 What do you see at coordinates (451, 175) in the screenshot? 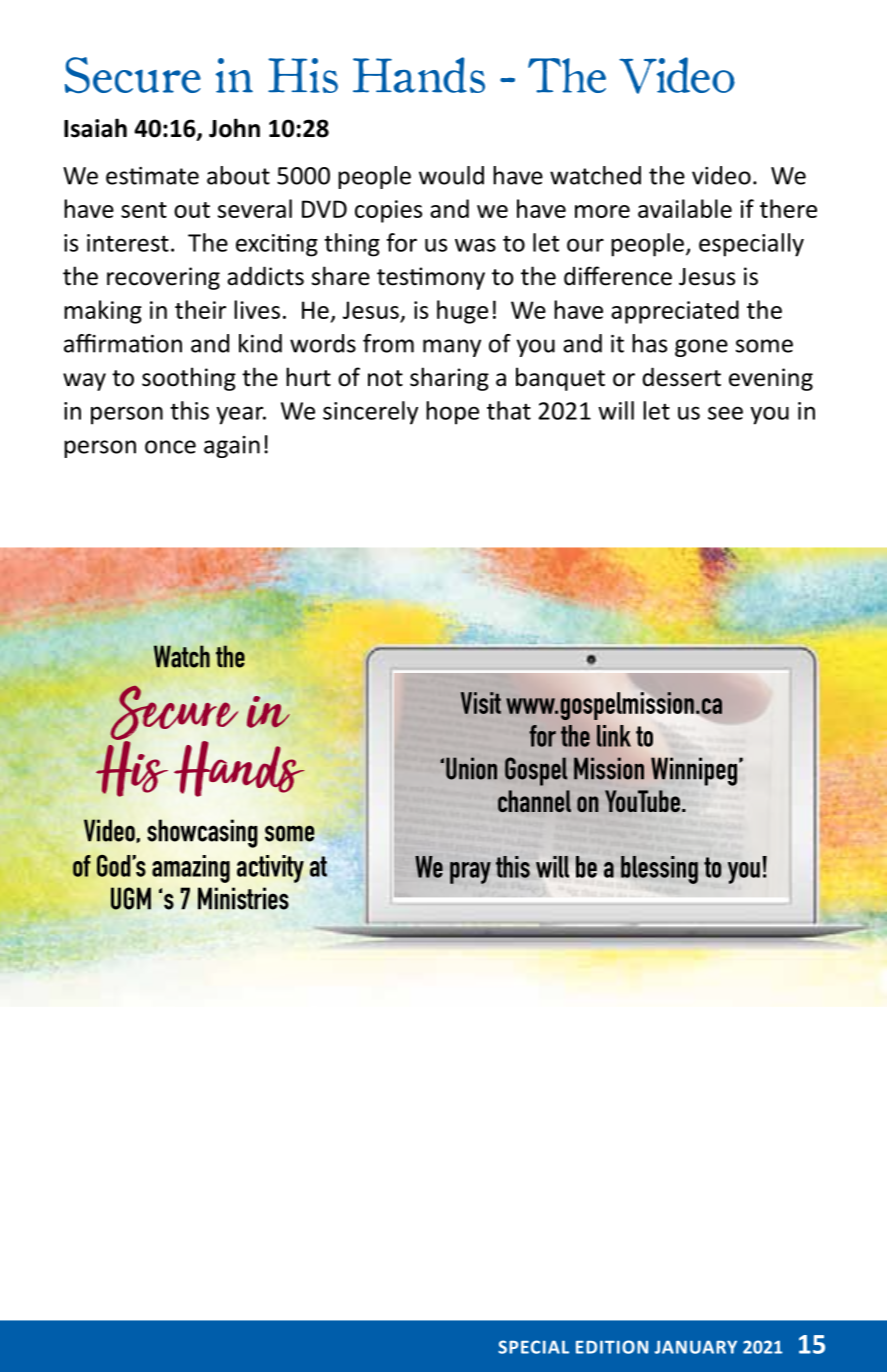
I see `would` at bounding box center [451, 175].
